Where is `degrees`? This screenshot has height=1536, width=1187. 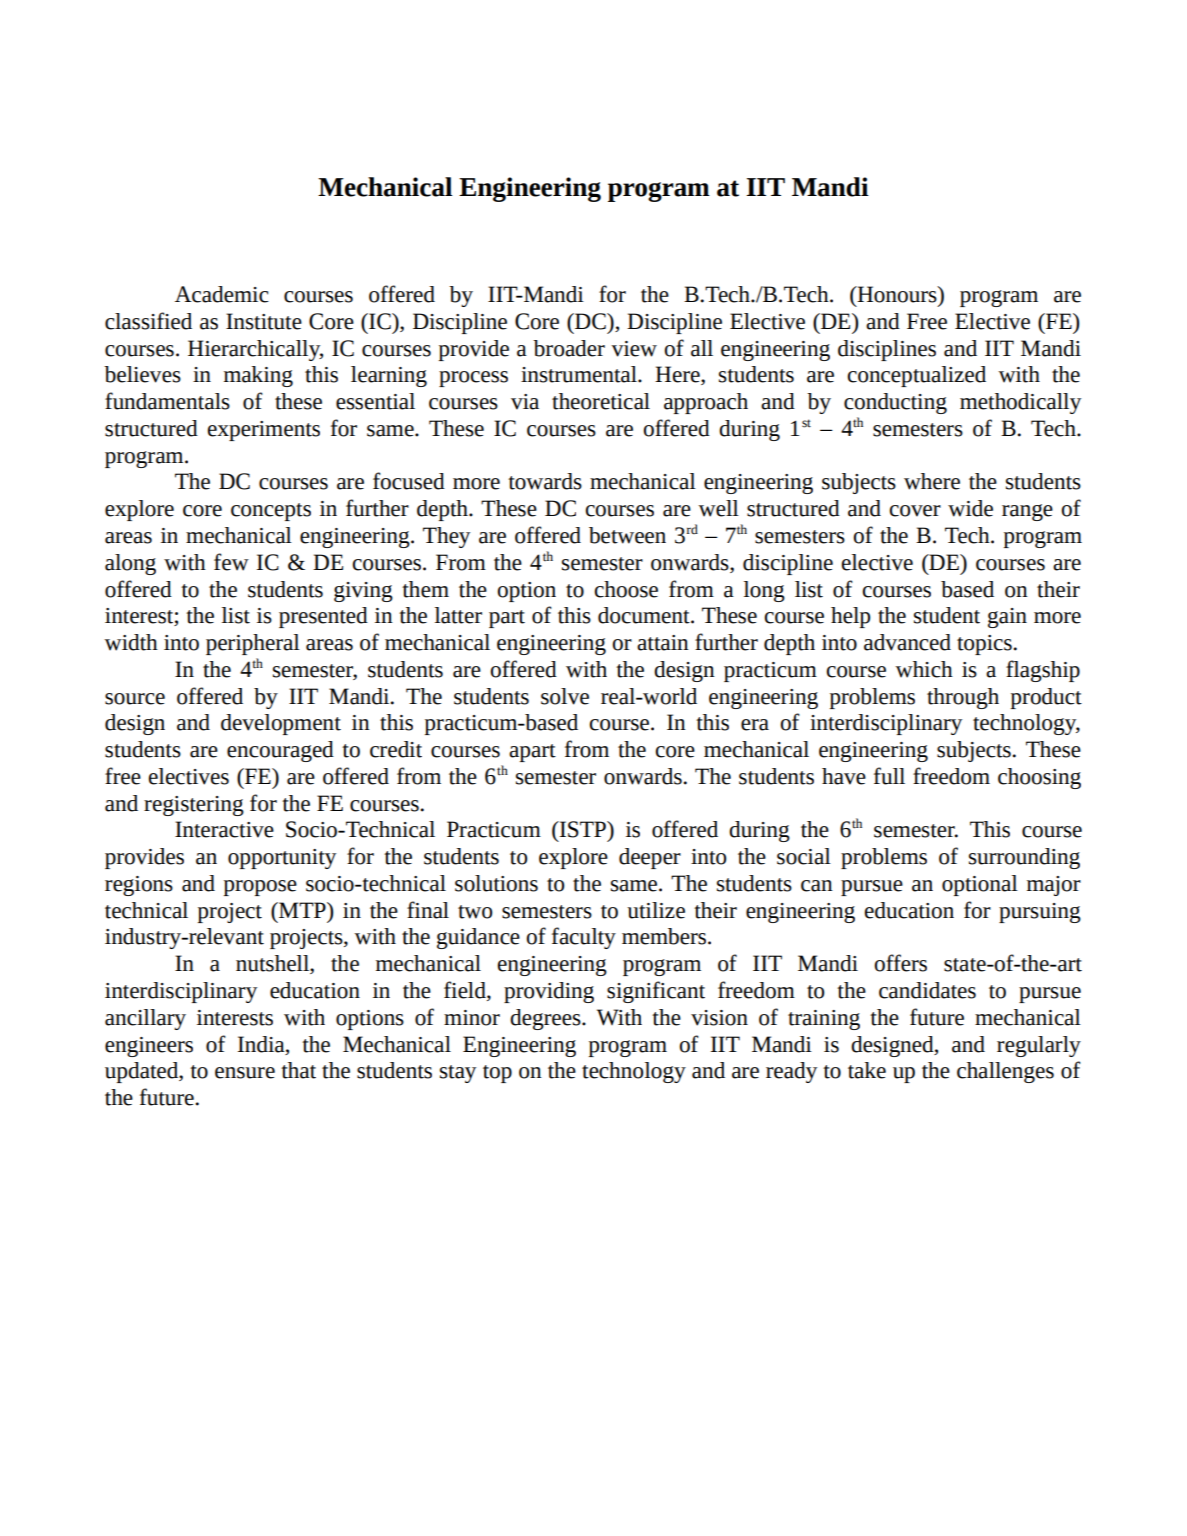 degrees is located at coordinates (546, 1019).
